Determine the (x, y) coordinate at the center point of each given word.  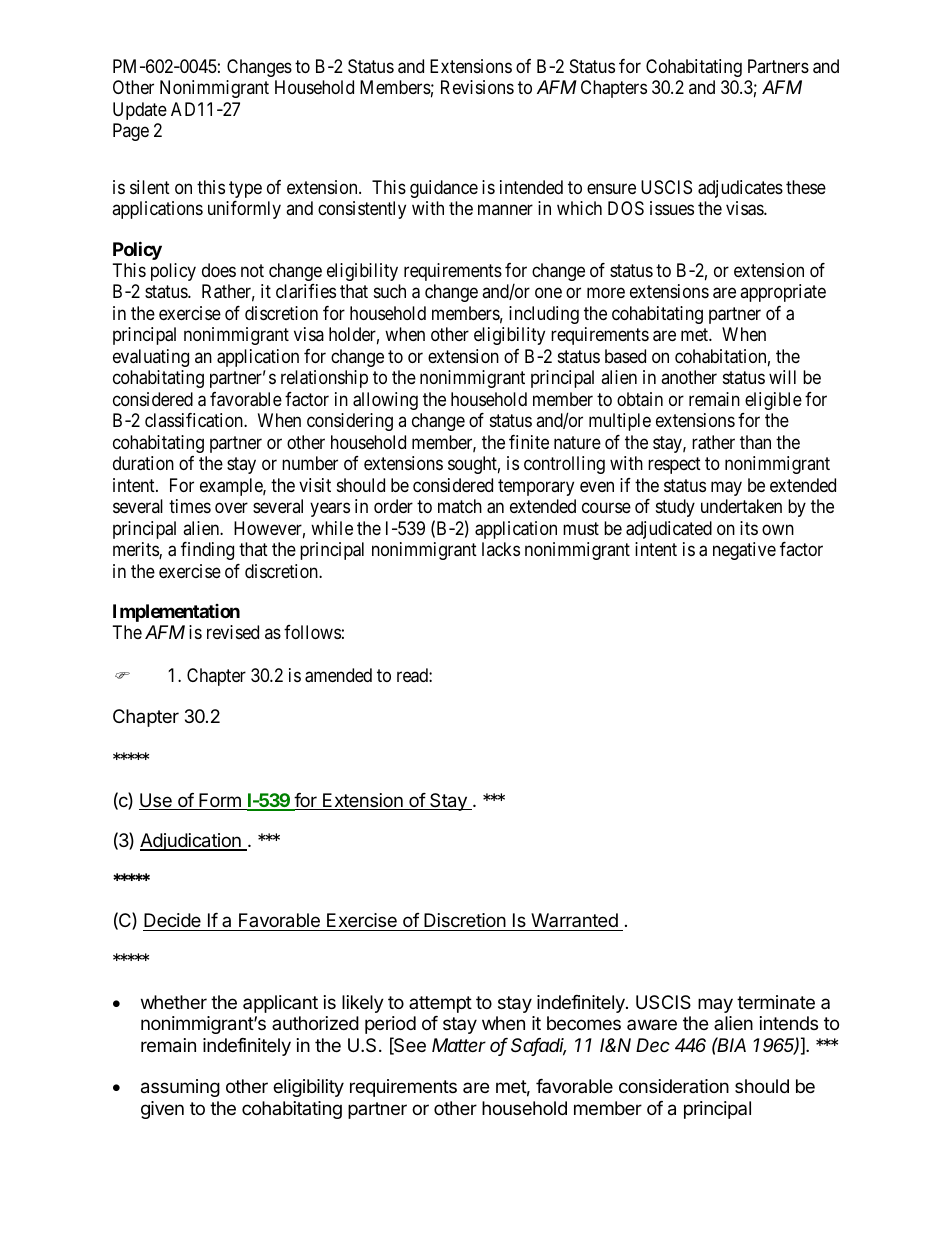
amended (338, 675)
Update (140, 111)
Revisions (477, 87)
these (806, 187)
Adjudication (191, 842)
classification (195, 420)
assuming (180, 1088)
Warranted (574, 920)
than (755, 442)
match (460, 506)
